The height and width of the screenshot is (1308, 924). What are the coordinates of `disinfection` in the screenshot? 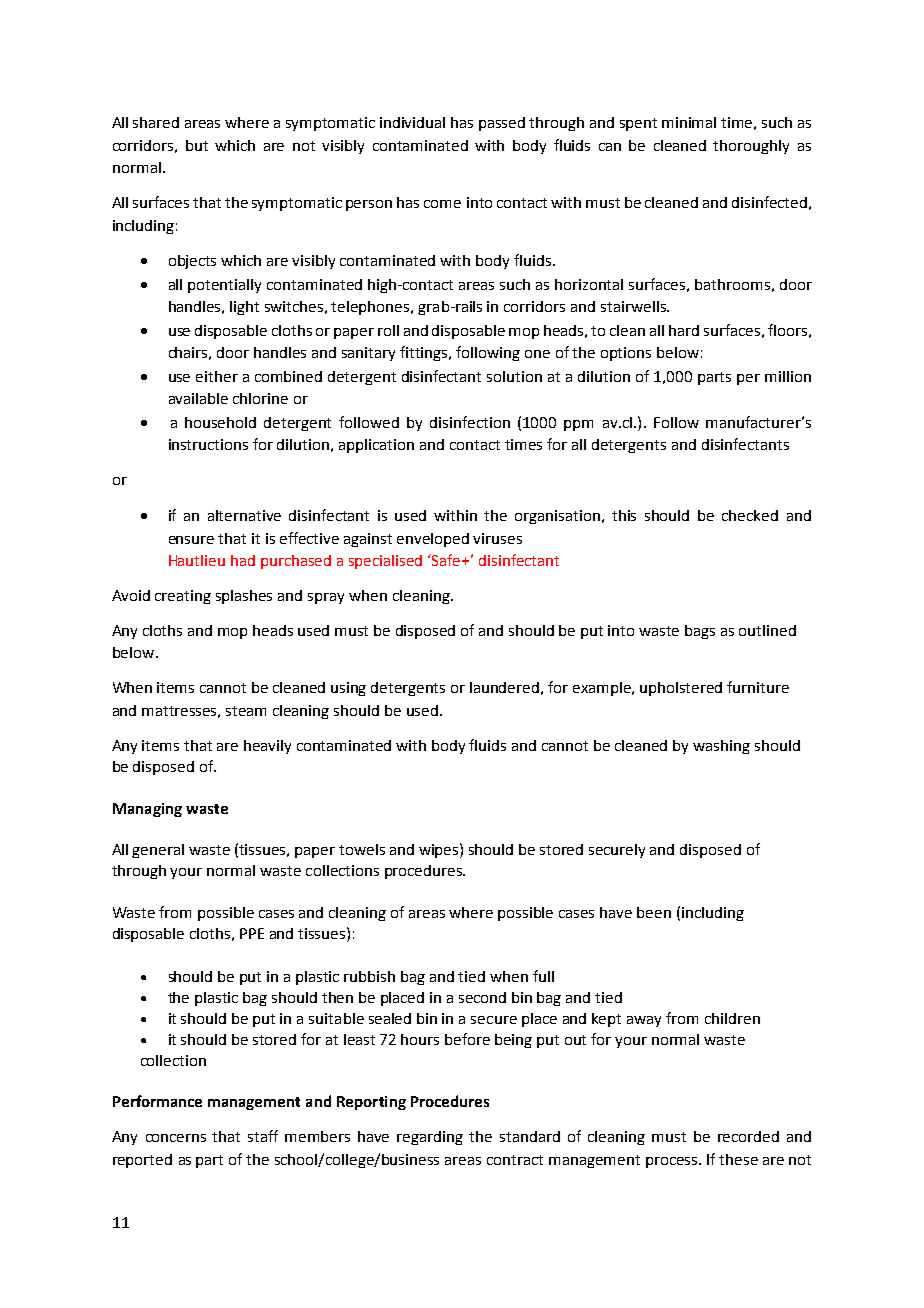 It's located at (470, 422).
